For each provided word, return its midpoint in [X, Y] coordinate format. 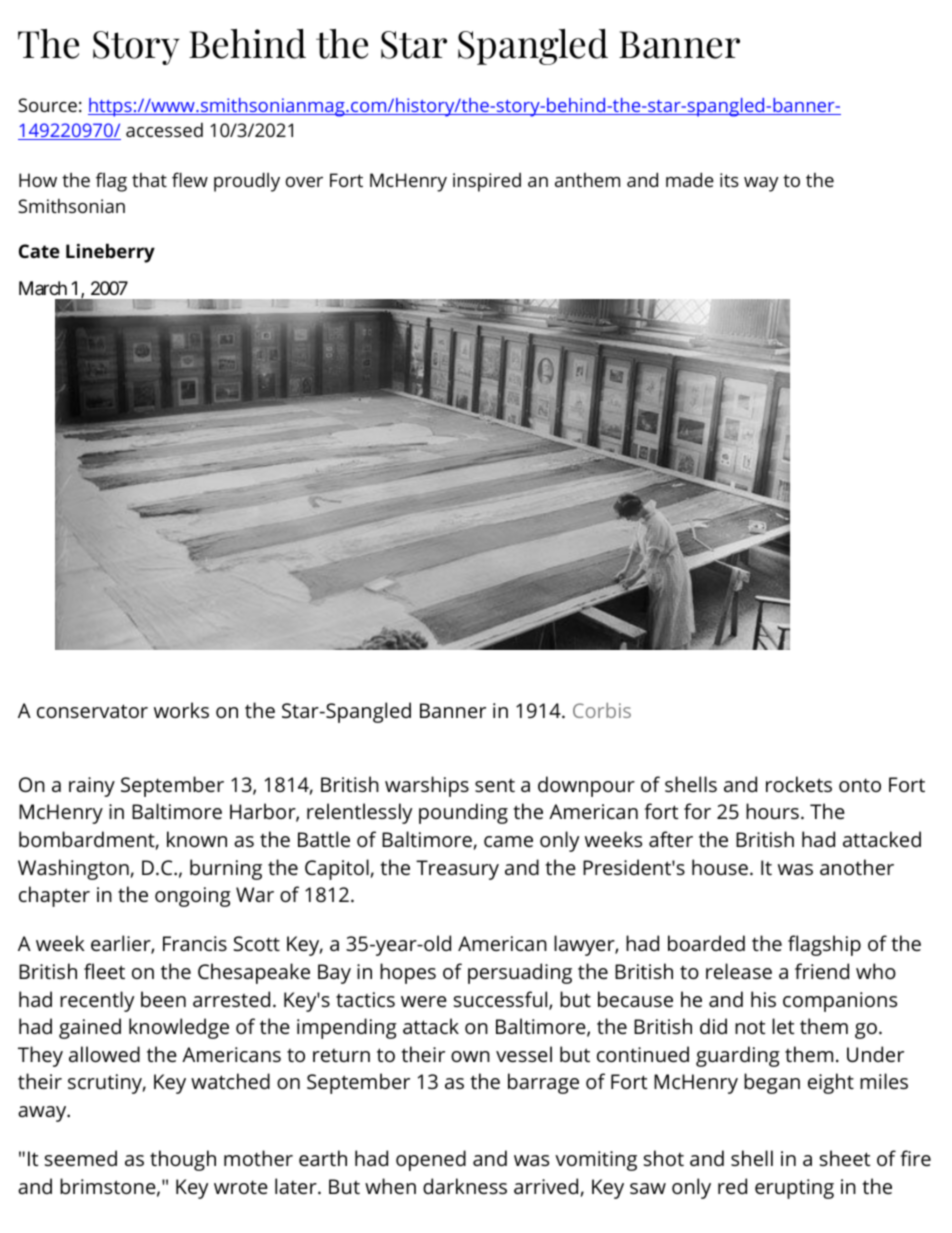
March [43, 288]
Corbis [602, 710]
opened [431, 1160]
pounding [463, 813]
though [183, 1160]
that [149, 180]
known [197, 839]
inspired [487, 182]
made [690, 179]
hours [772, 811]
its [729, 180]
